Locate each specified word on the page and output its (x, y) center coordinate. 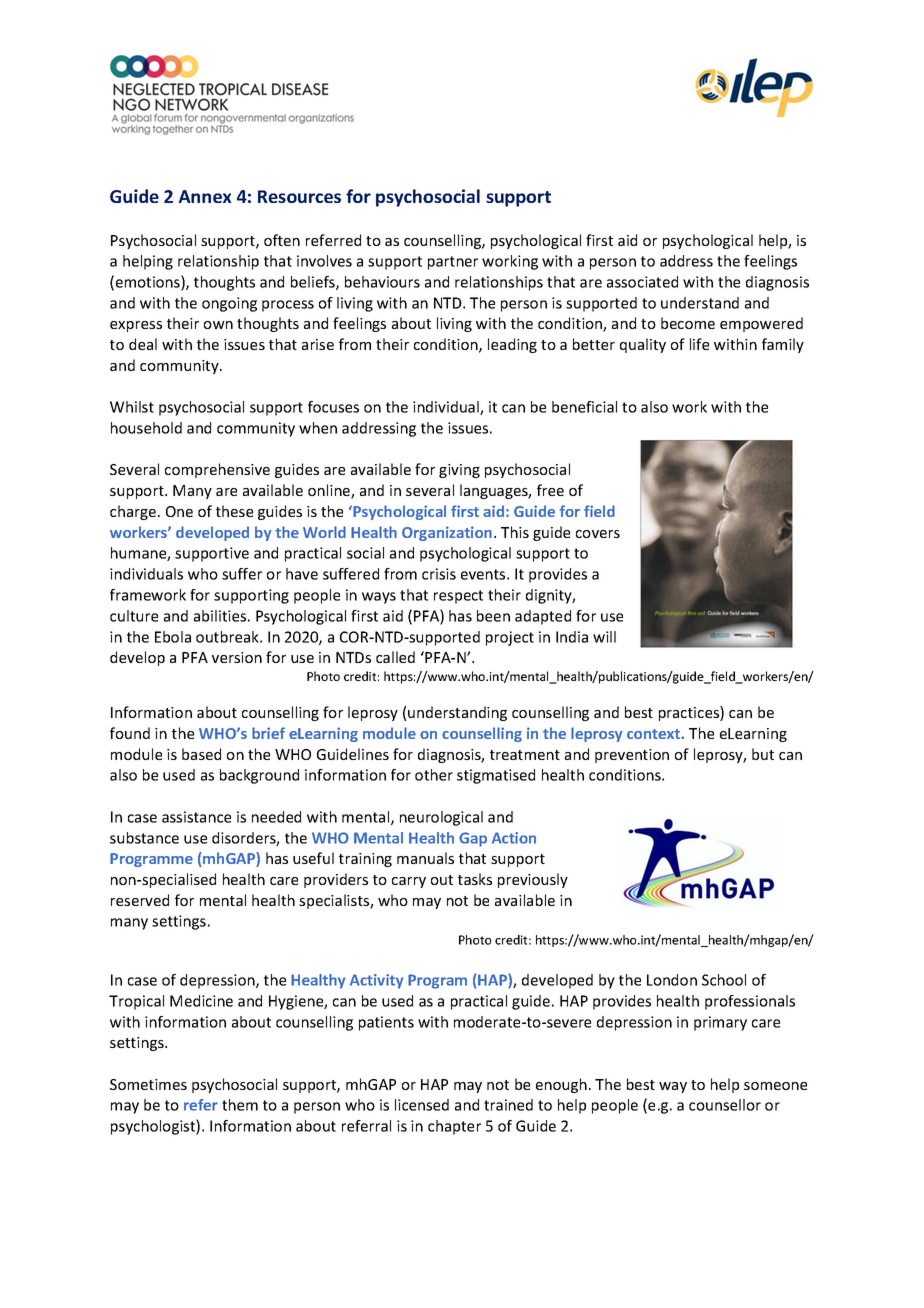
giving (459, 471)
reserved (140, 900)
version (237, 657)
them (240, 1105)
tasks (475, 879)
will (604, 637)
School (724, 980)
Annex (205, 196)
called (395, 657)
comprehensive (217, 470)
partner (453, 263)
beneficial (584, 407)
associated (642, 282)
